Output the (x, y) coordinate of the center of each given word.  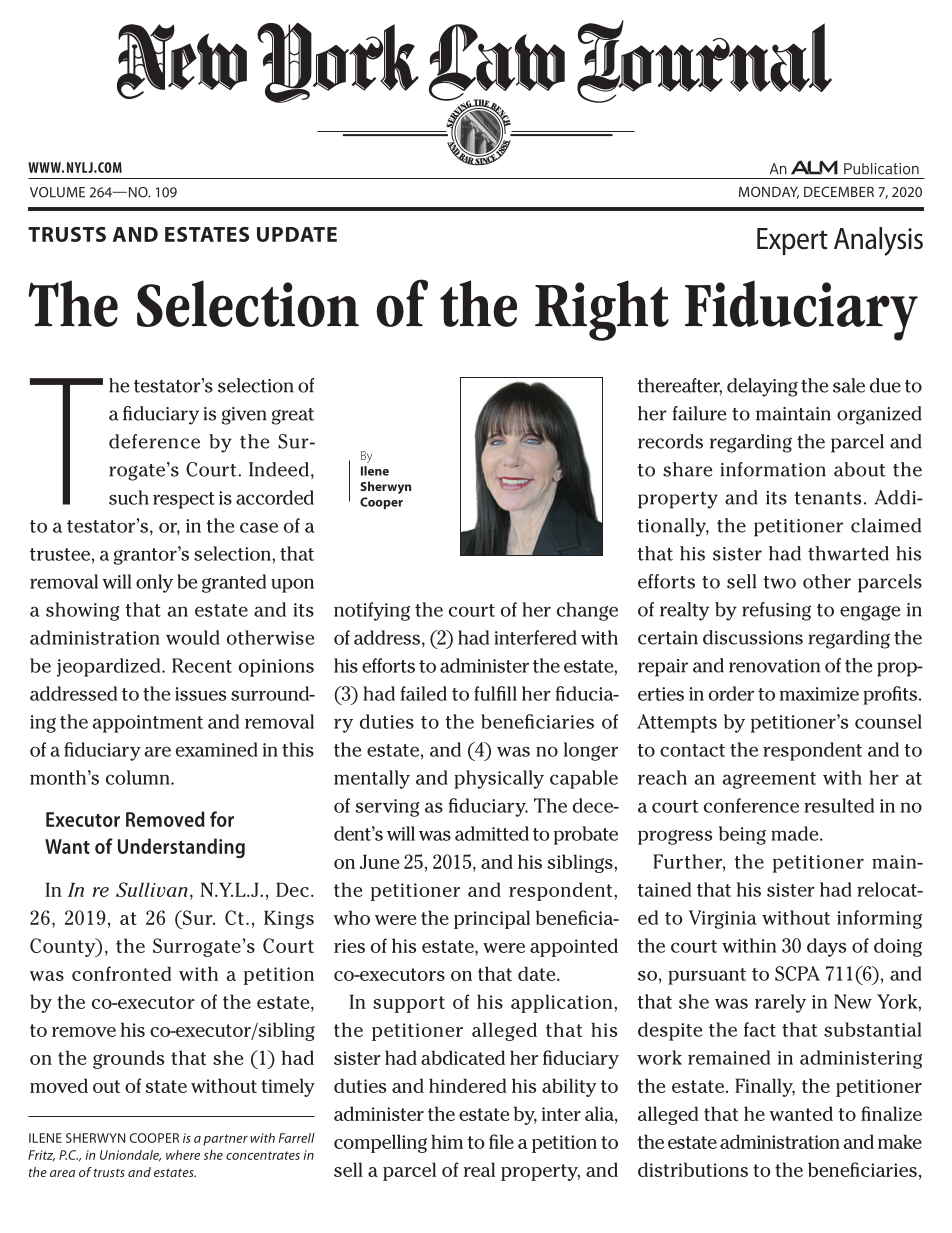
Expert (792, 241)
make (900, 1141)
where (183, 1155)
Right (602, 310)
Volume (57, 192)
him (447, 1141)
